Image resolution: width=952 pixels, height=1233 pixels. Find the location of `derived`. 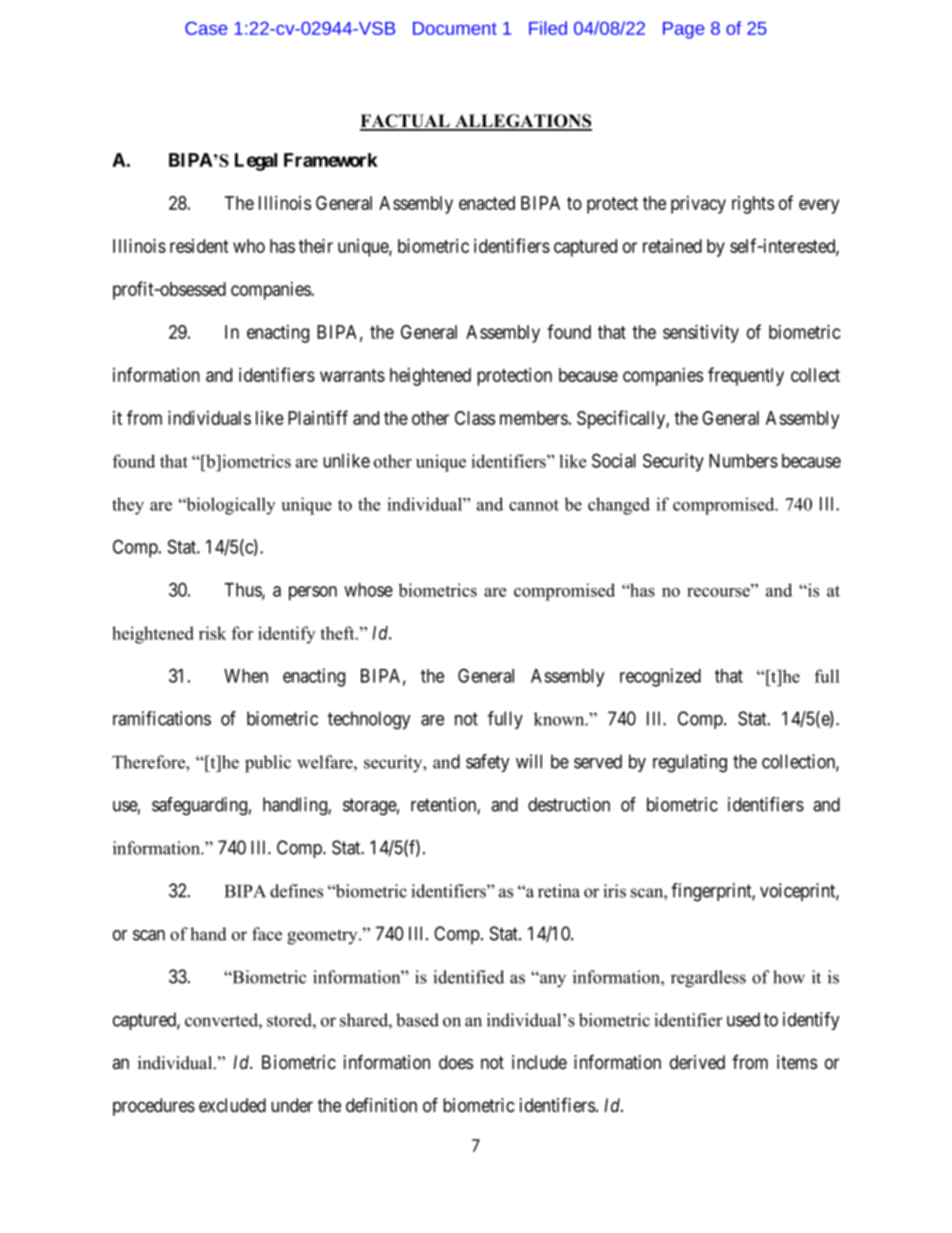

derived is located at coordinates (697, 1062).
